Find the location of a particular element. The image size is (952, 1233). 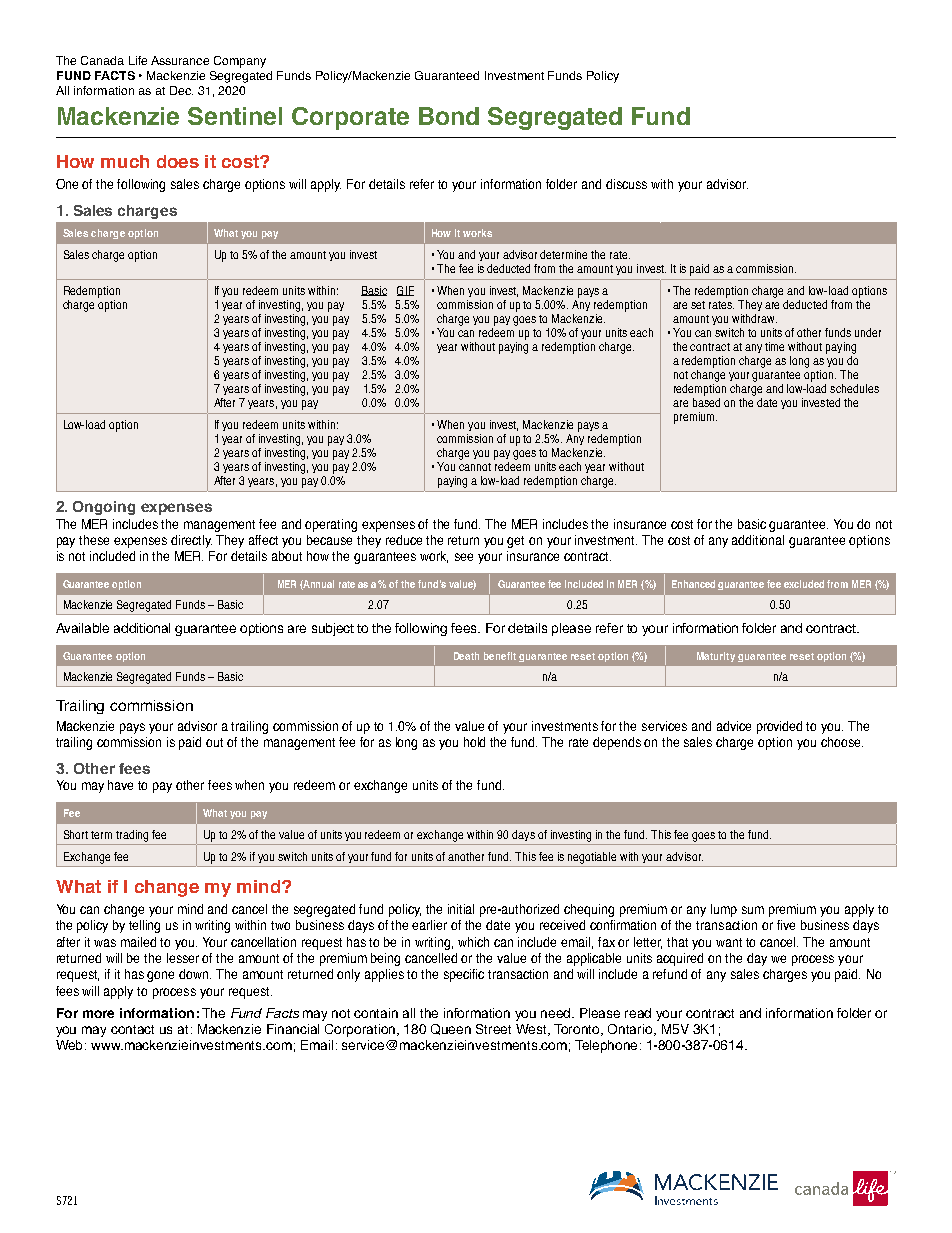

contact is located at coordinates (132, 1029).
